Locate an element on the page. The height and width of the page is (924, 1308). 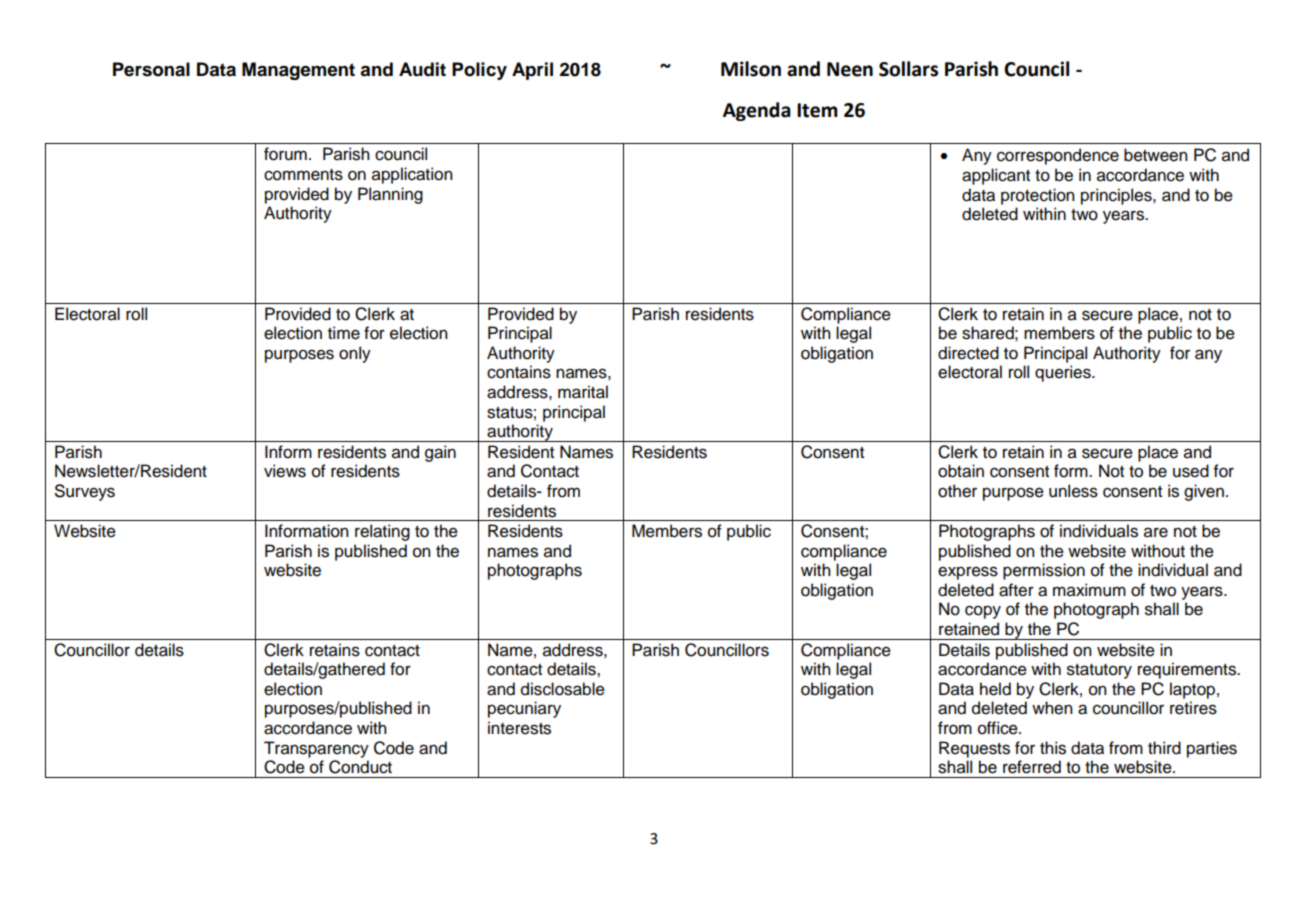
correspondence is located at coordinates (1058, 156).
